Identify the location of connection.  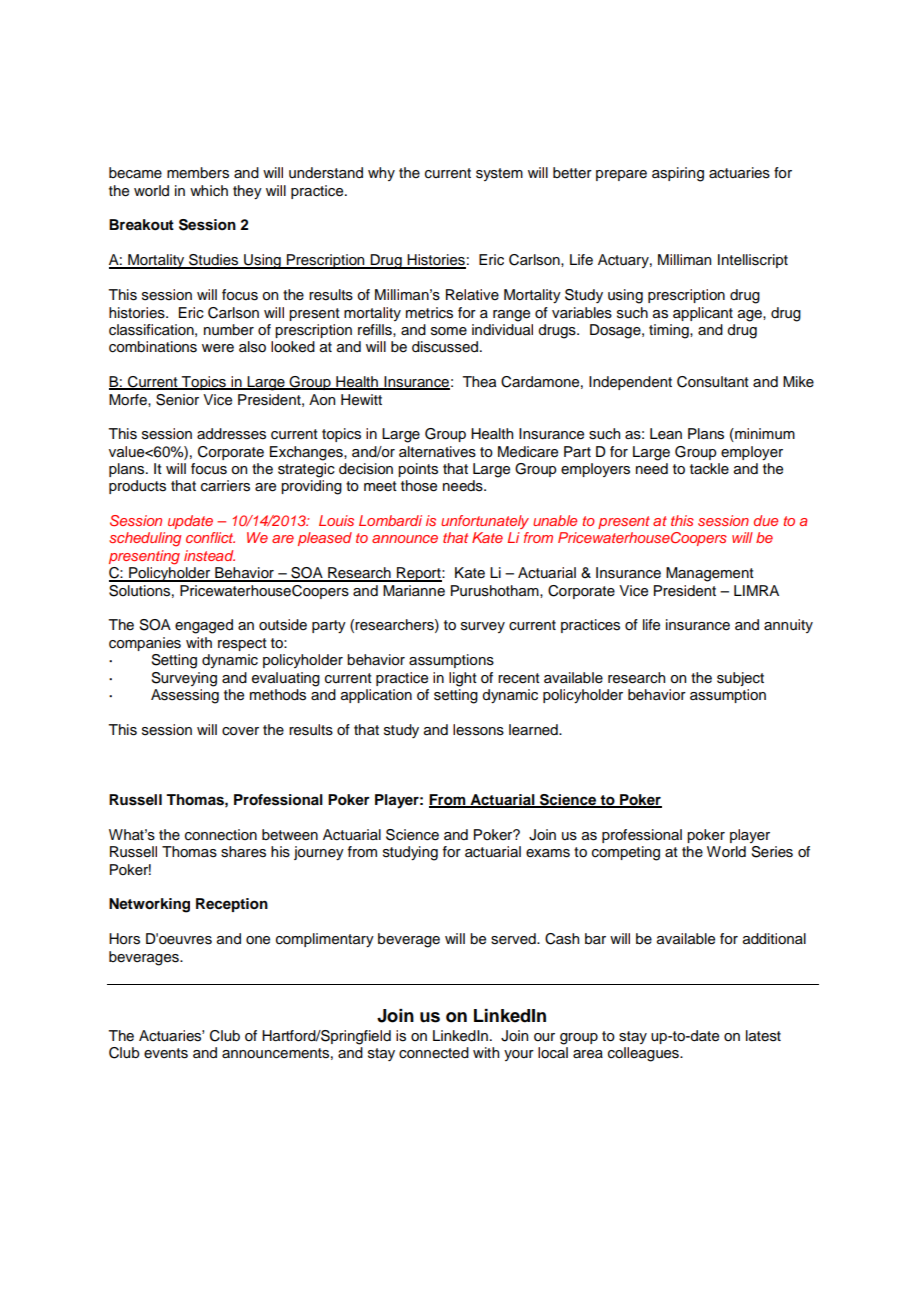
(221, 835).
